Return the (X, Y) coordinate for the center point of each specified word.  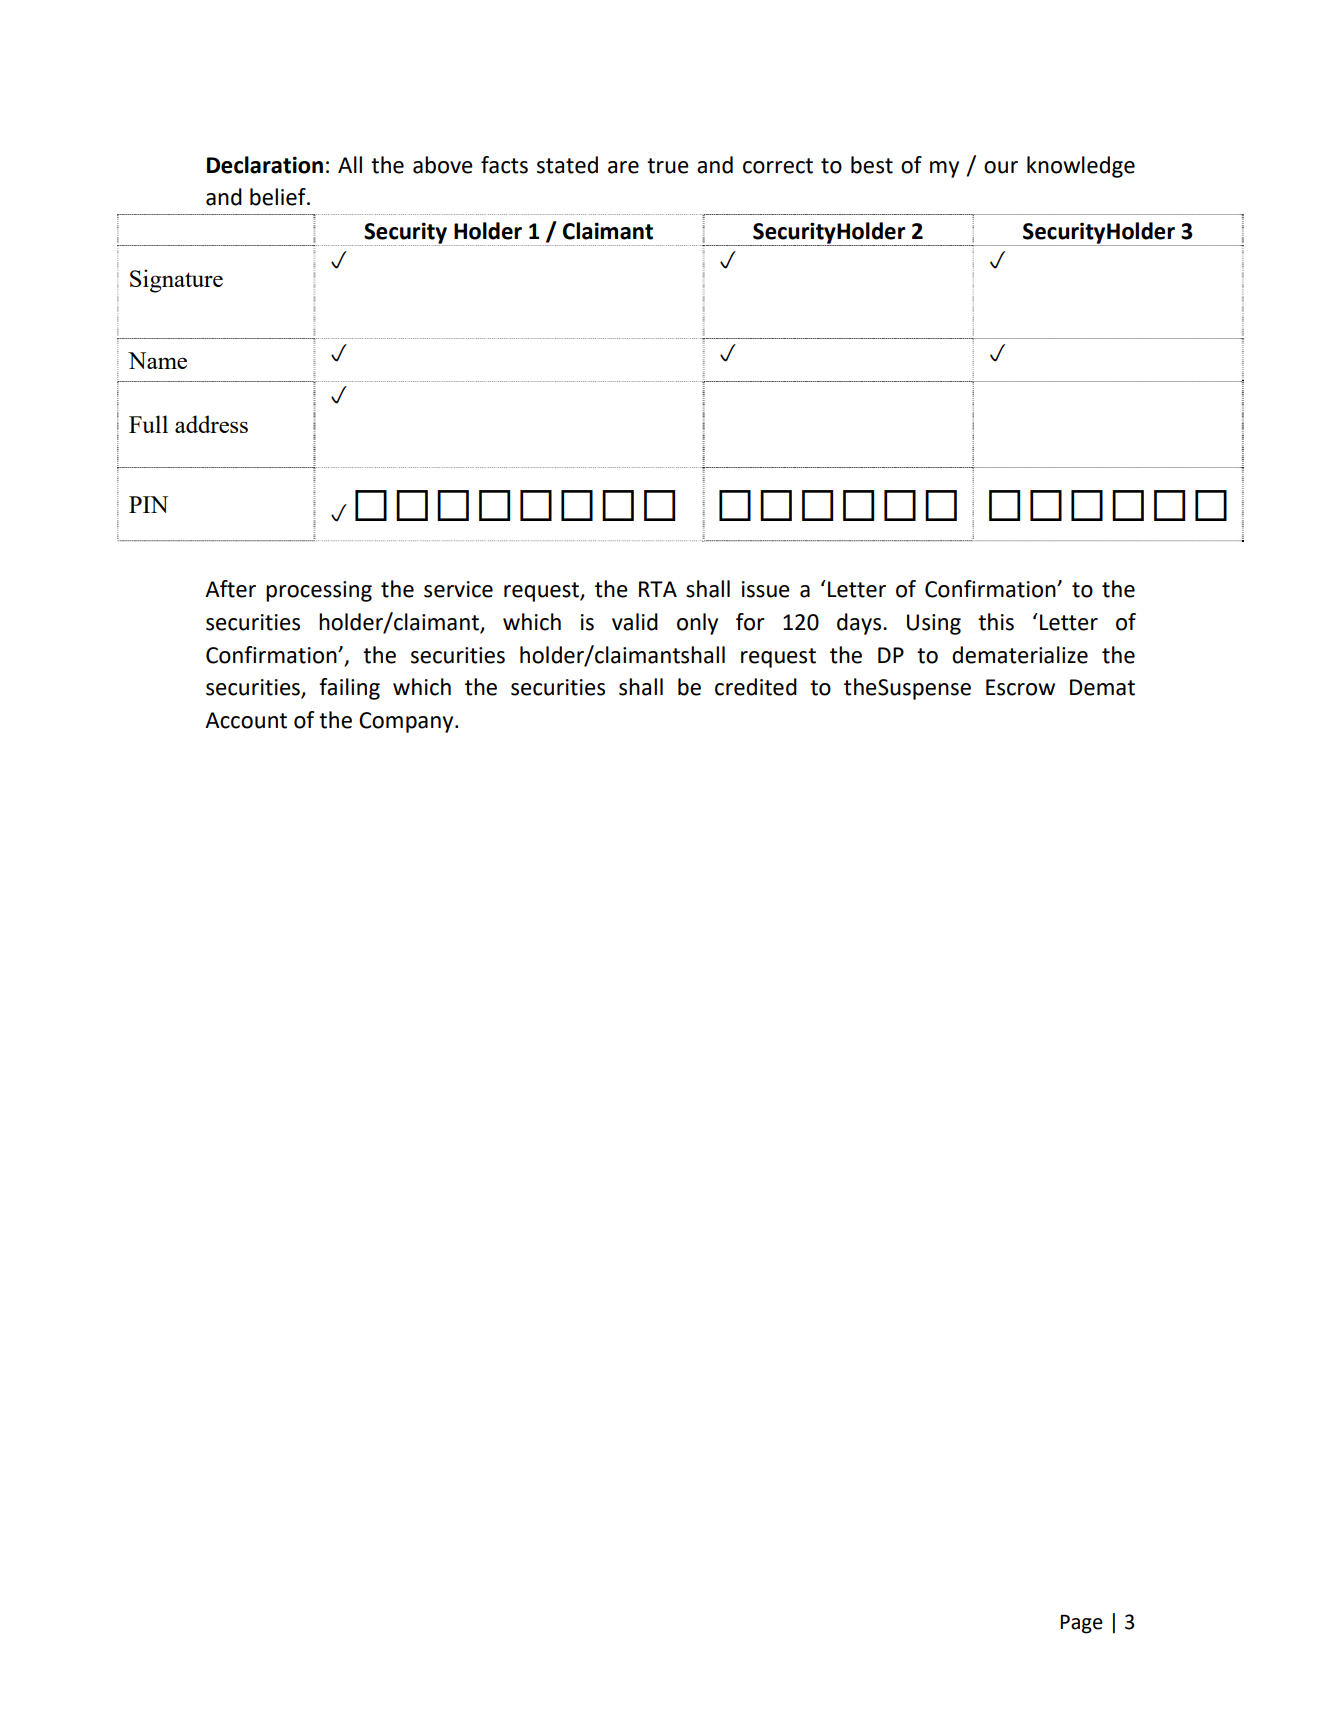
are (623, 167)
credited (756, 687)
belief (279, 197)
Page (1081, 1624)
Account (246, 720)
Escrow (1020, 687)
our (1001, 167)
